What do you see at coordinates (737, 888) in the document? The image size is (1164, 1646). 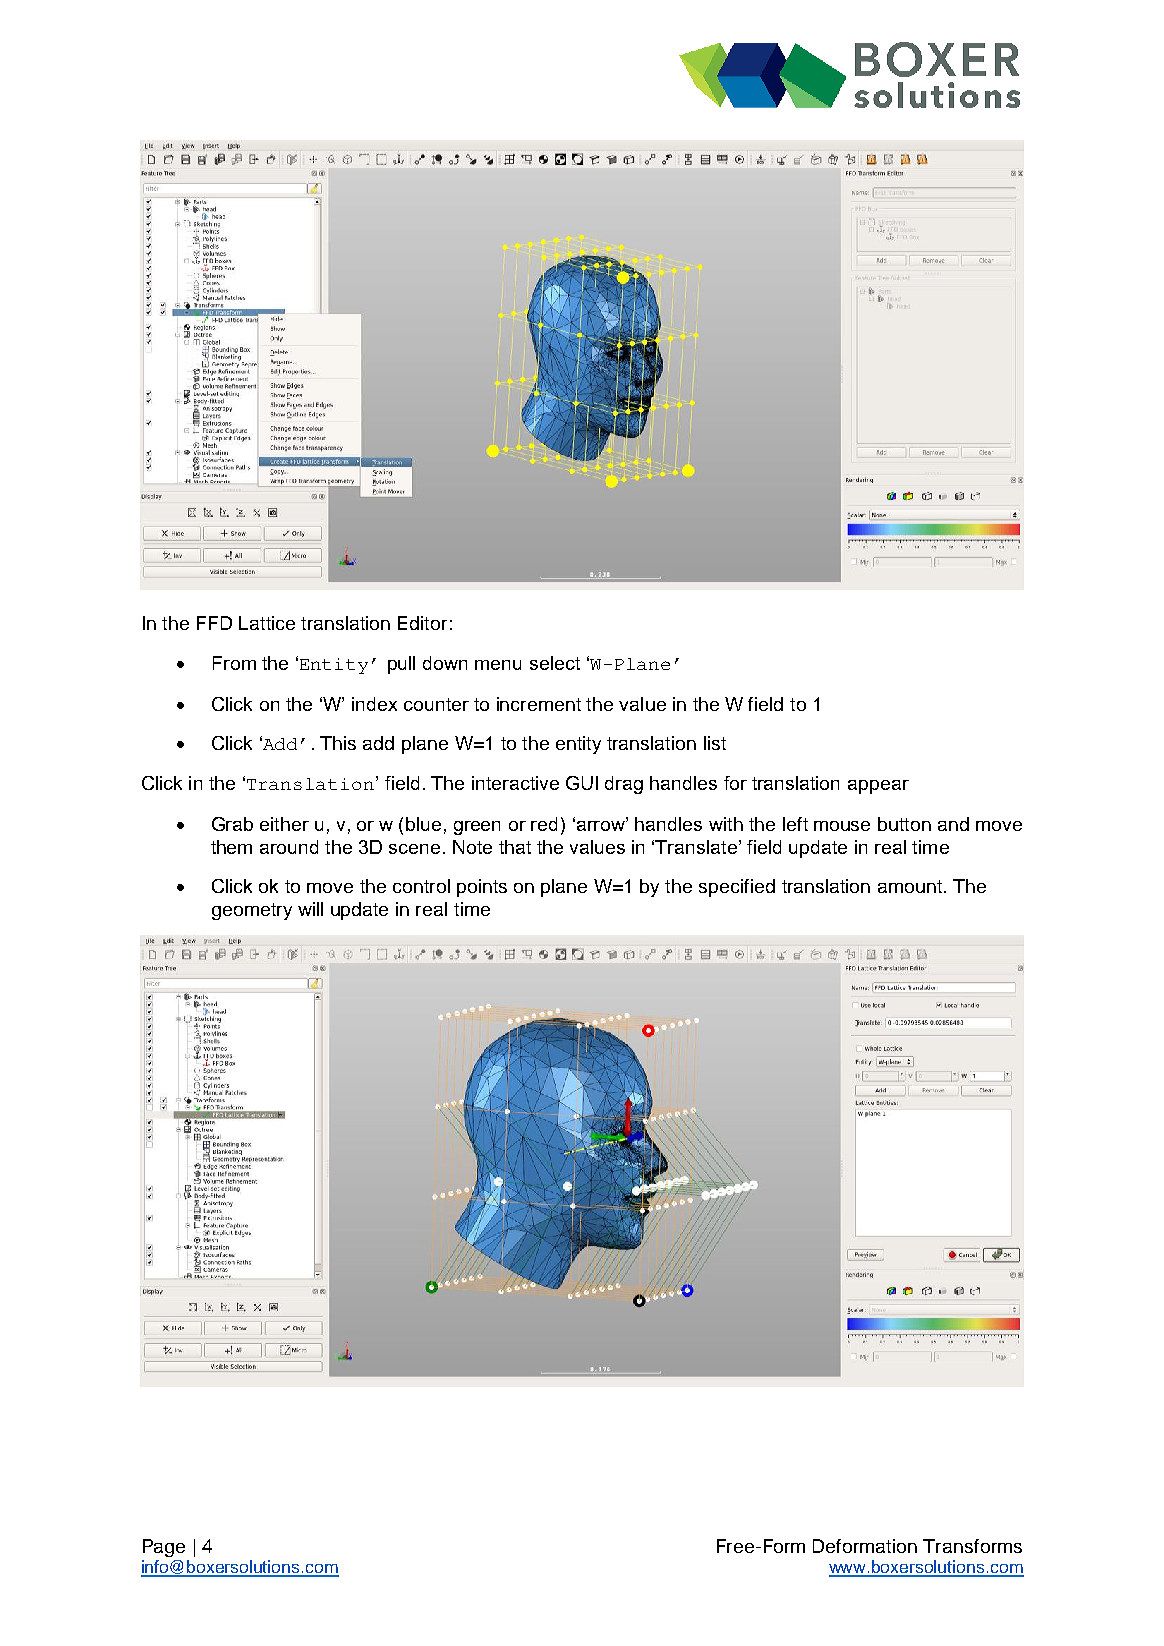 I see `specified` at bounding box center [737, 888].
